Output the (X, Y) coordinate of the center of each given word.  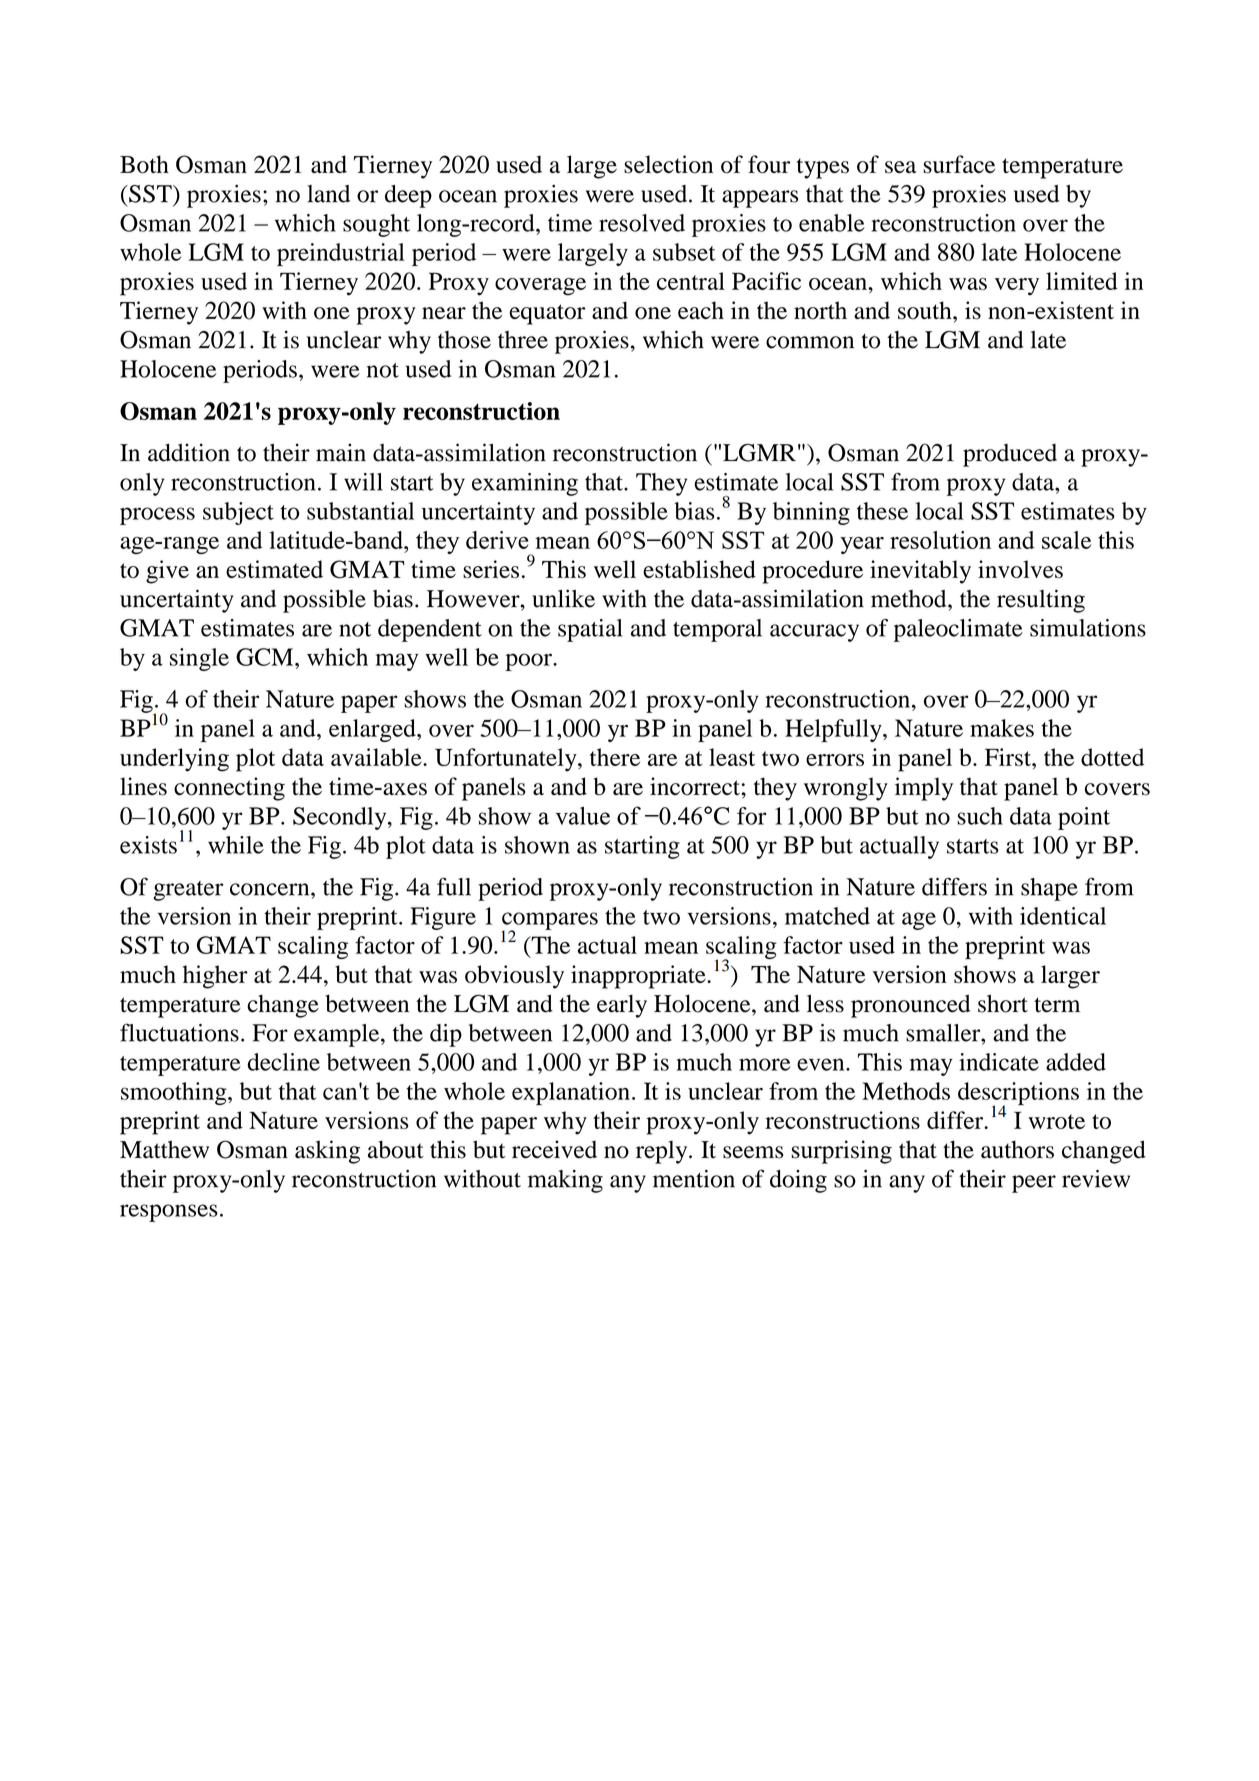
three (523, 340)
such (980, 816)
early (622, 1006)
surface (959, 164)
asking (327, 1152)
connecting (229, 789)
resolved (642, 223)
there (615, 757)
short (1003, 1003)
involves (1020, 569)
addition (189, 452)
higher (215, 977)
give (167, 572)
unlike (563, 598)
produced (1010, 455)
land (328, 194)
